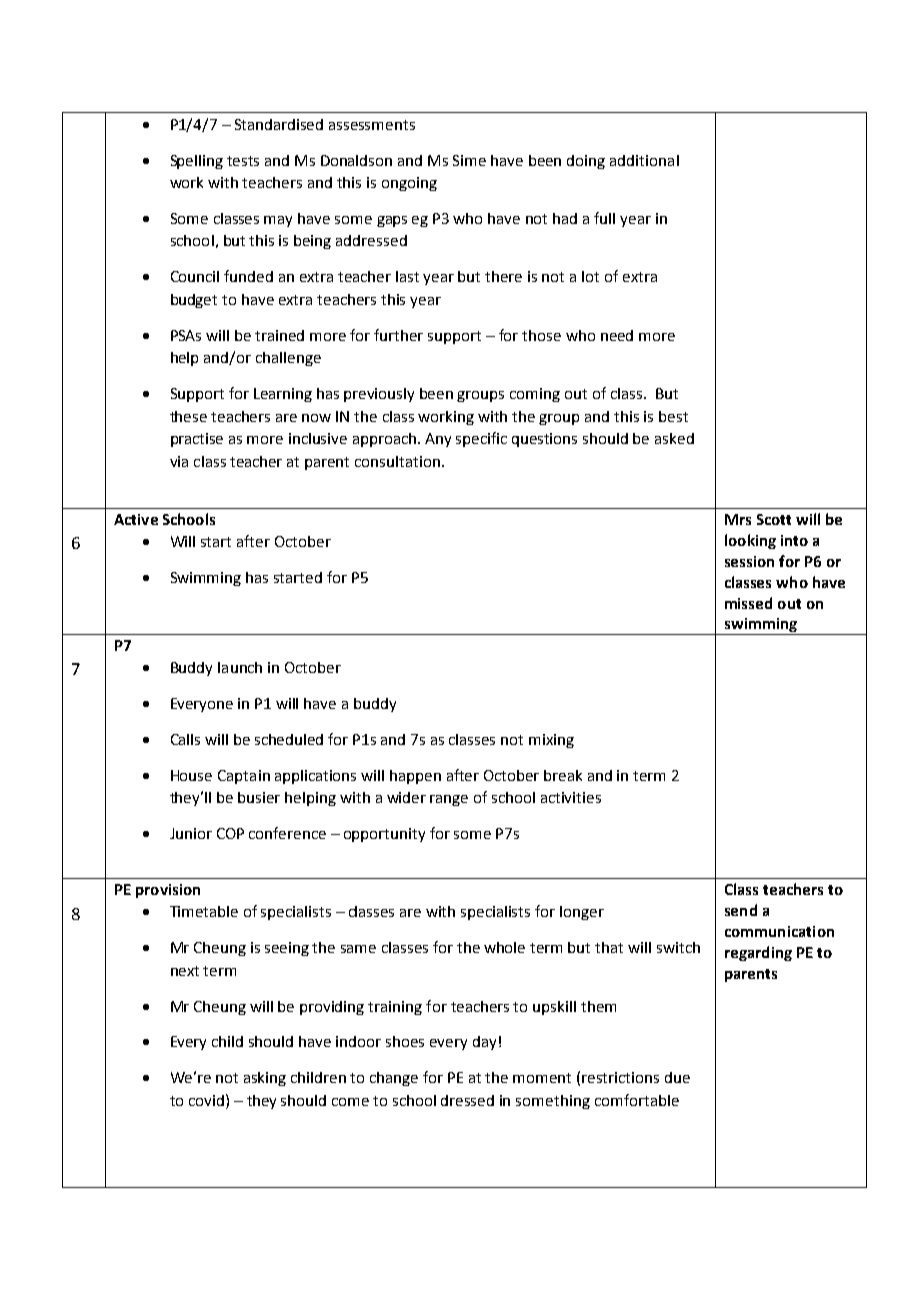 This image has height=1308, width=924. What do you see at coordinates (674, 438) in the image?
I see `asked` at bounding box center [674, 438].
